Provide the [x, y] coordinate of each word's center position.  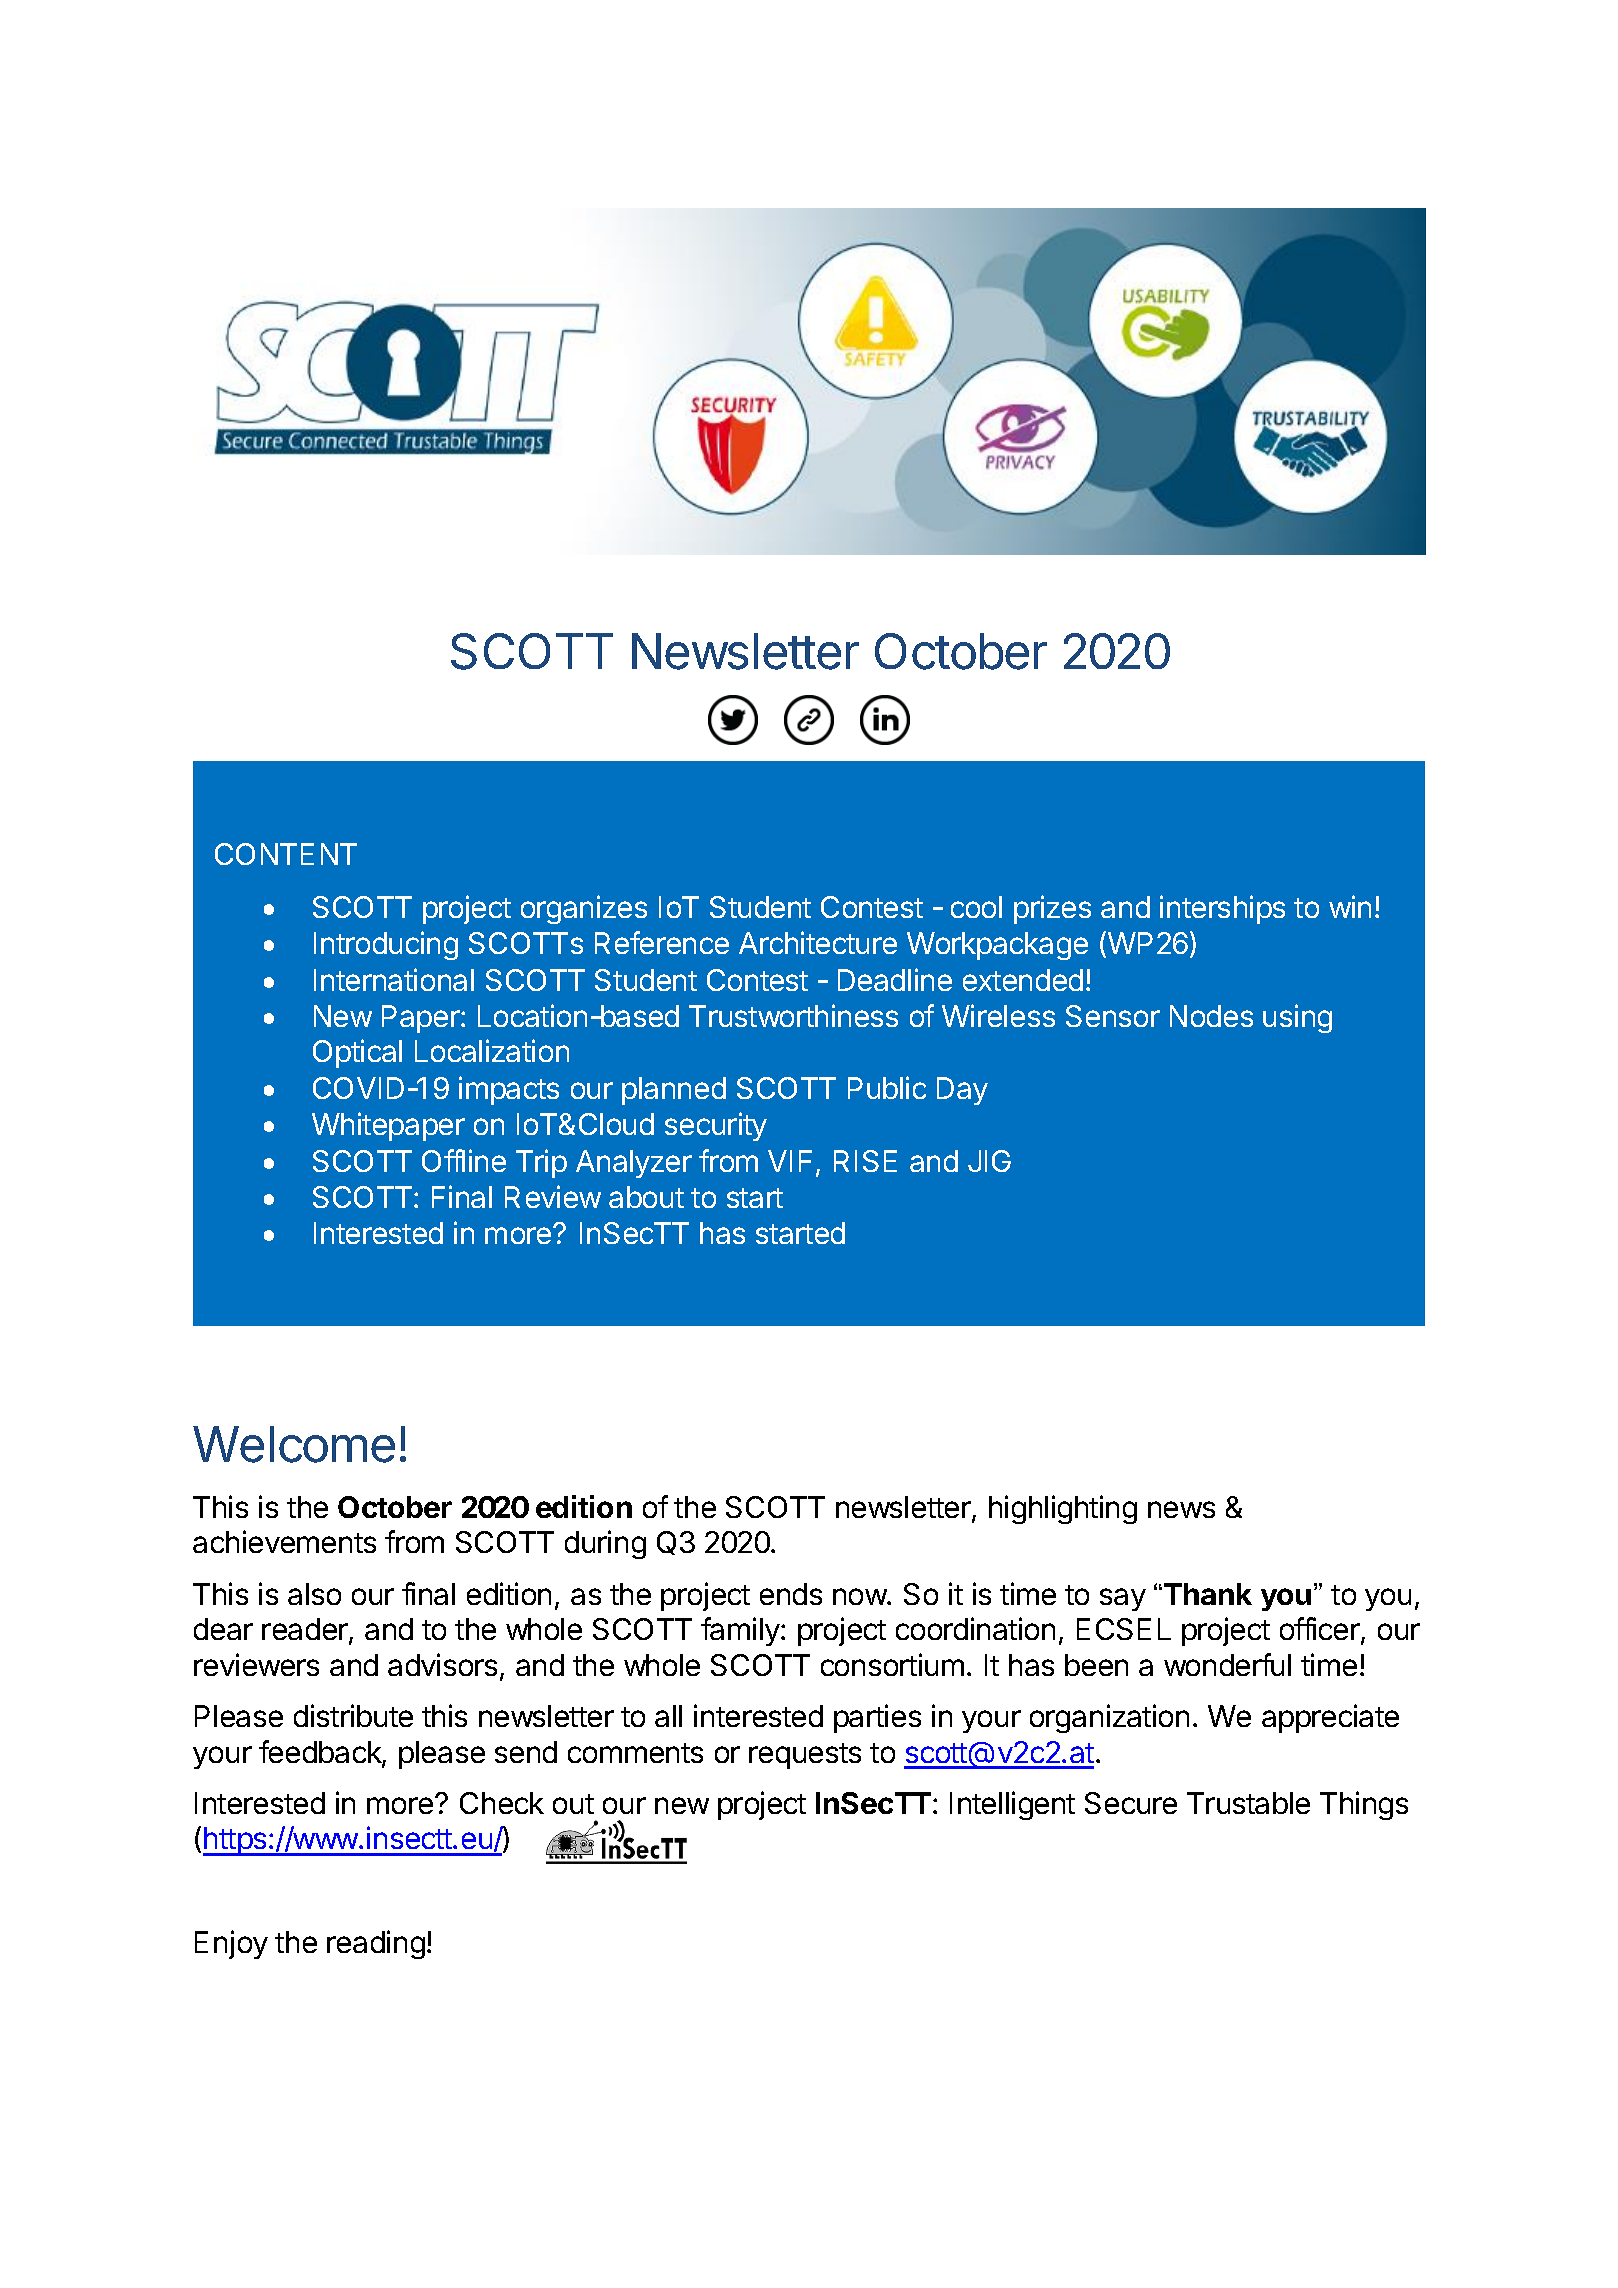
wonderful [1227, 1664]
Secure [1131, 1803]
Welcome [294, 1444]
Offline [464, 1160]
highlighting [1063, 1509]
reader [306, 1631]
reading [376, 1944]
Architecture [818, 942]
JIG [989, 1161]
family [741, 1631]
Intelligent [1012, 1805]
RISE [865, 1161]
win [1350, 906]
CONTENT [286, 854]
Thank [1206, 1594]
